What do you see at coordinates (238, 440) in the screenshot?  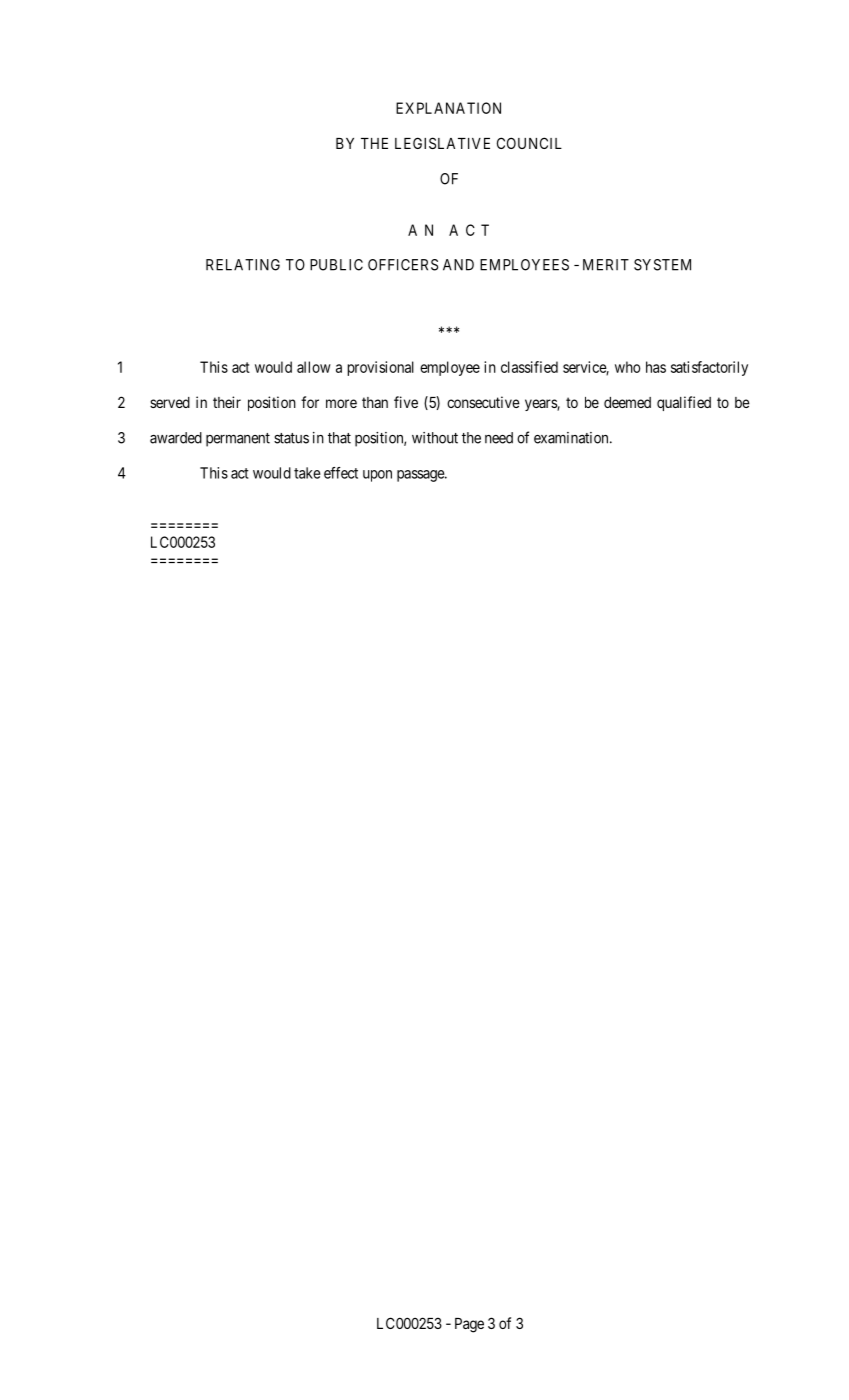 I see `permanent` at bounding box center [238, 440].
